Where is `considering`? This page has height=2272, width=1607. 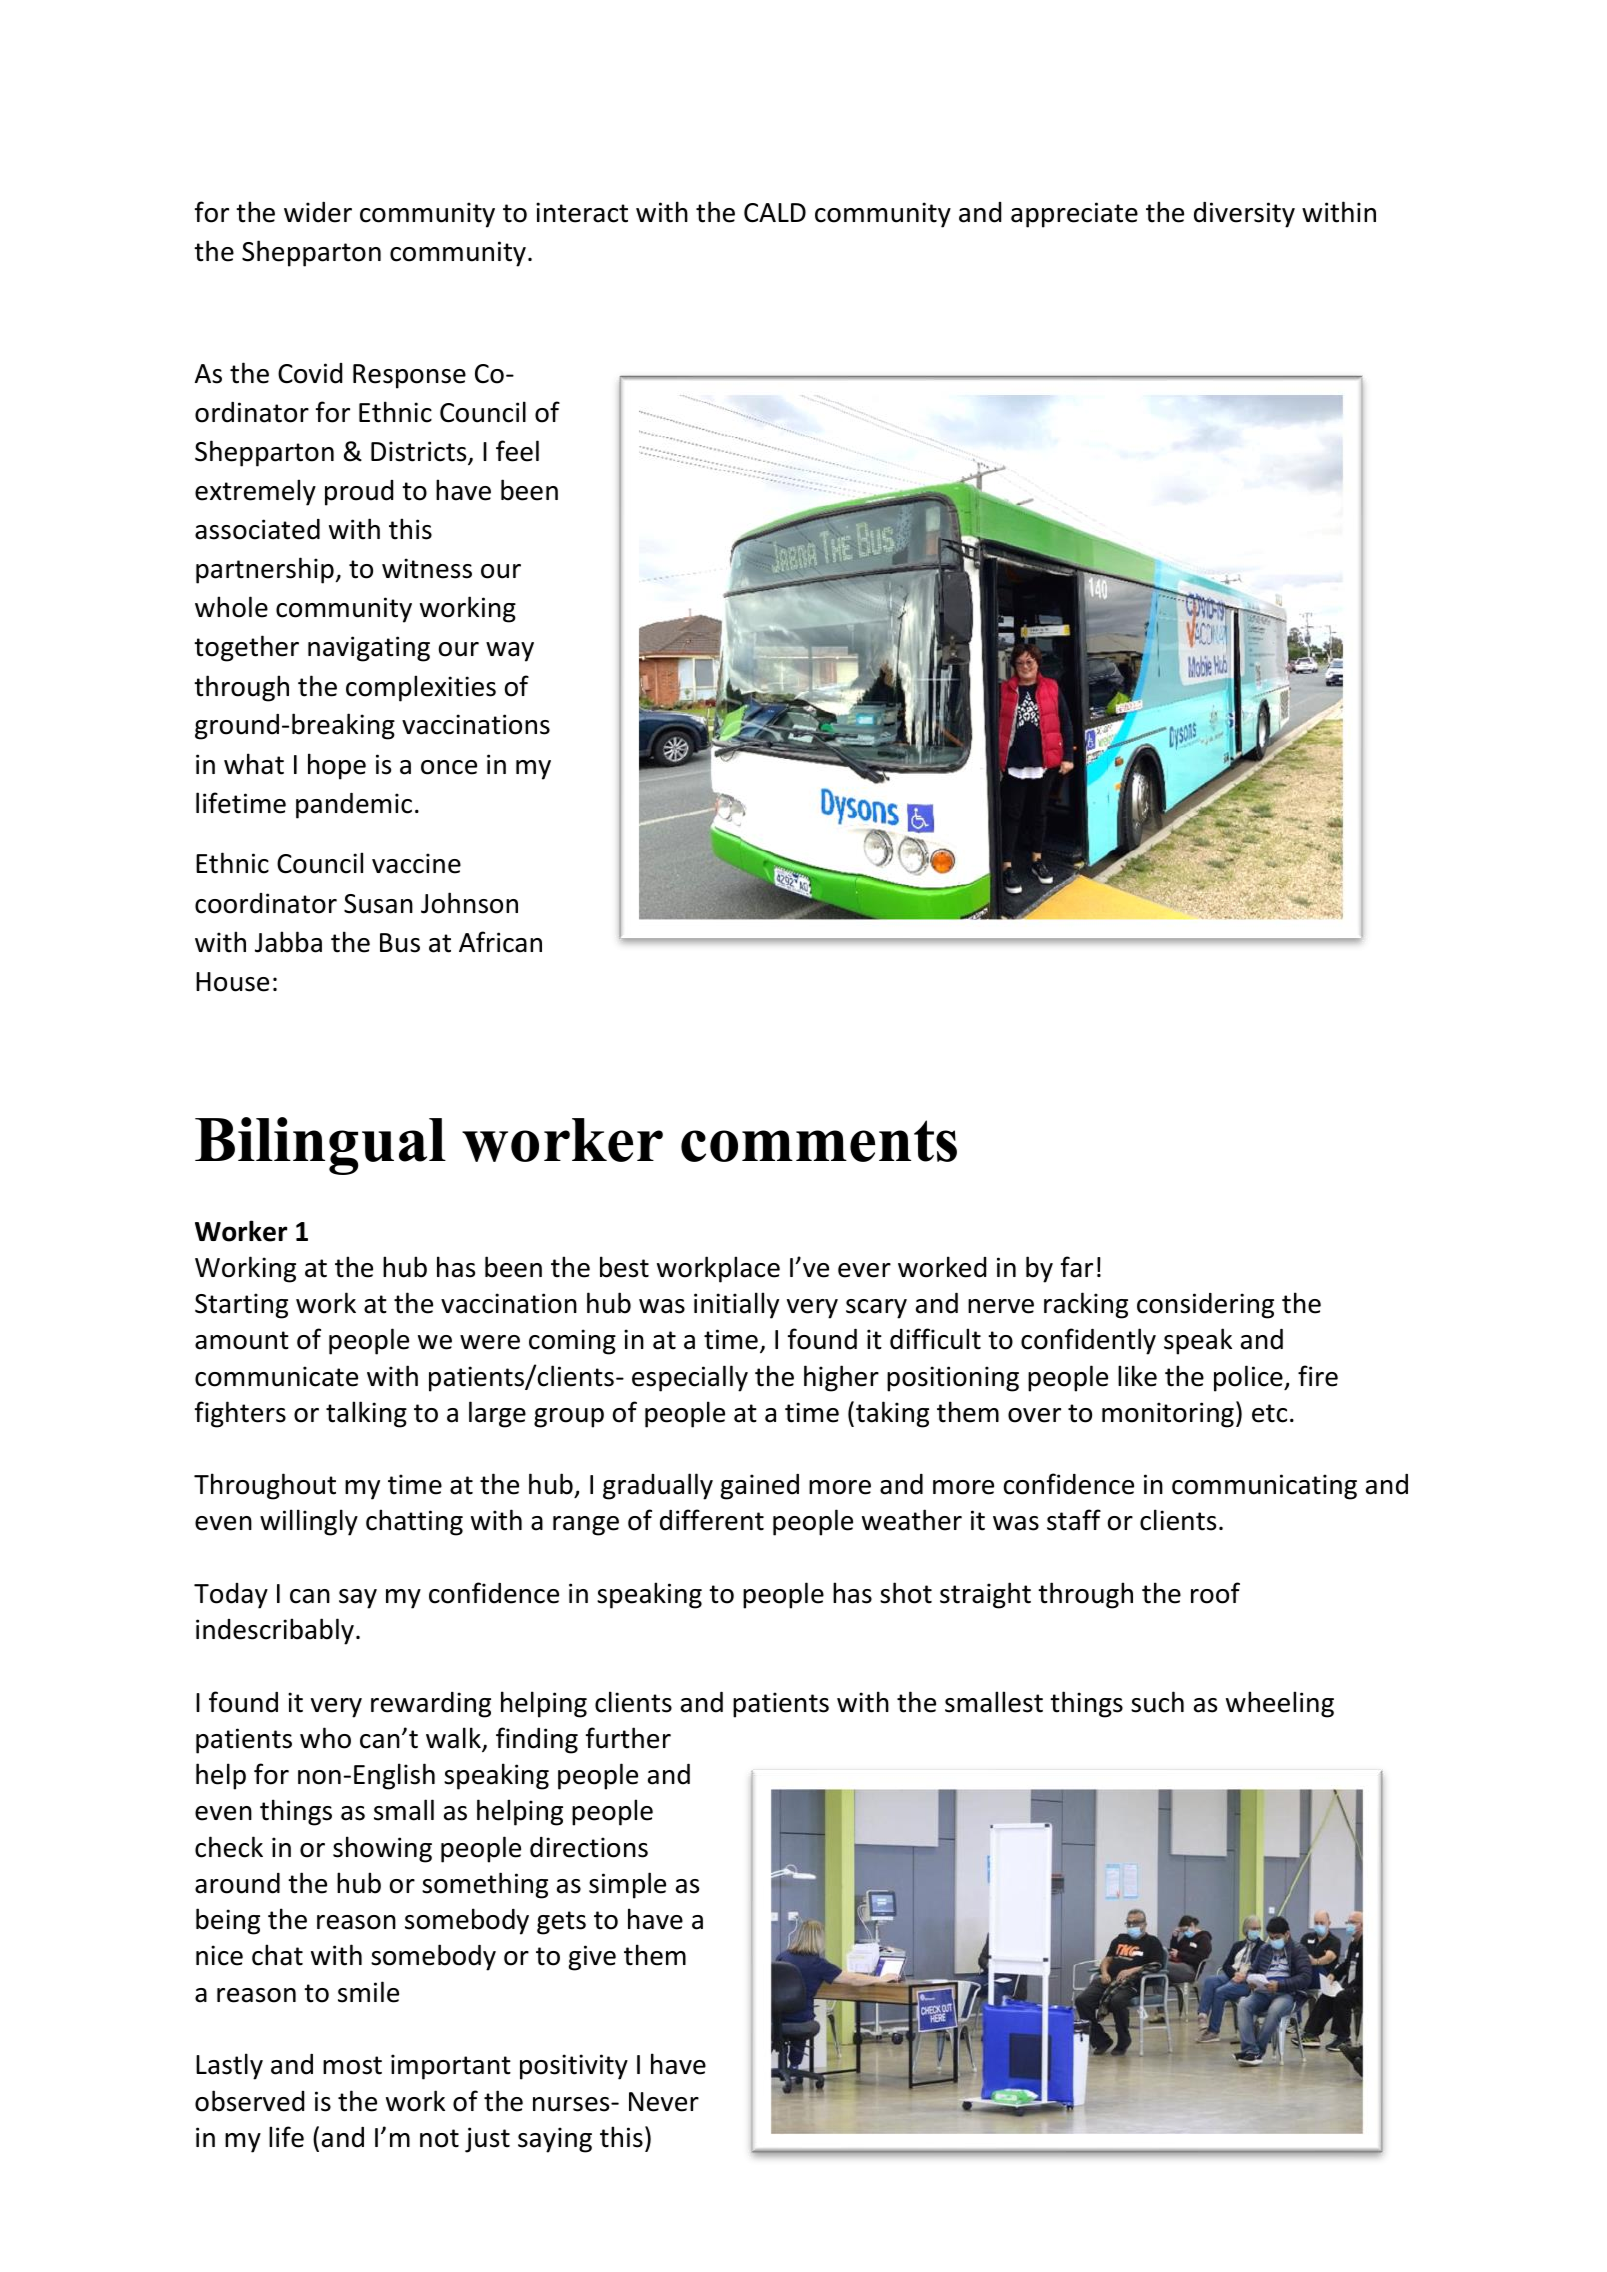
considering is located at coordinates (1205, 1306).
